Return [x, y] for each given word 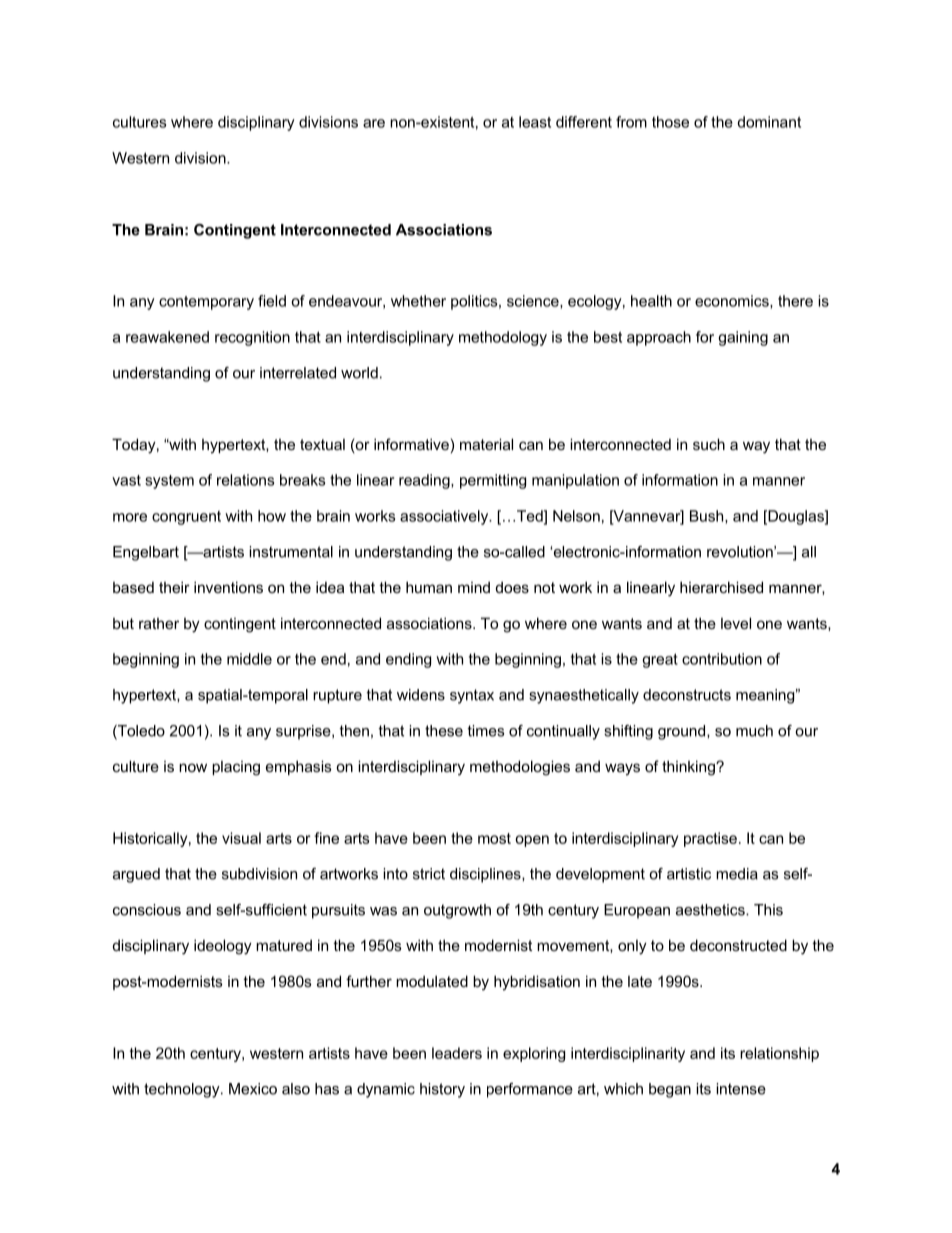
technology [183, 1090]
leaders [457, 1053]
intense [741, 1089]
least [535, 122]
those [670, 122]
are [374, 123]
